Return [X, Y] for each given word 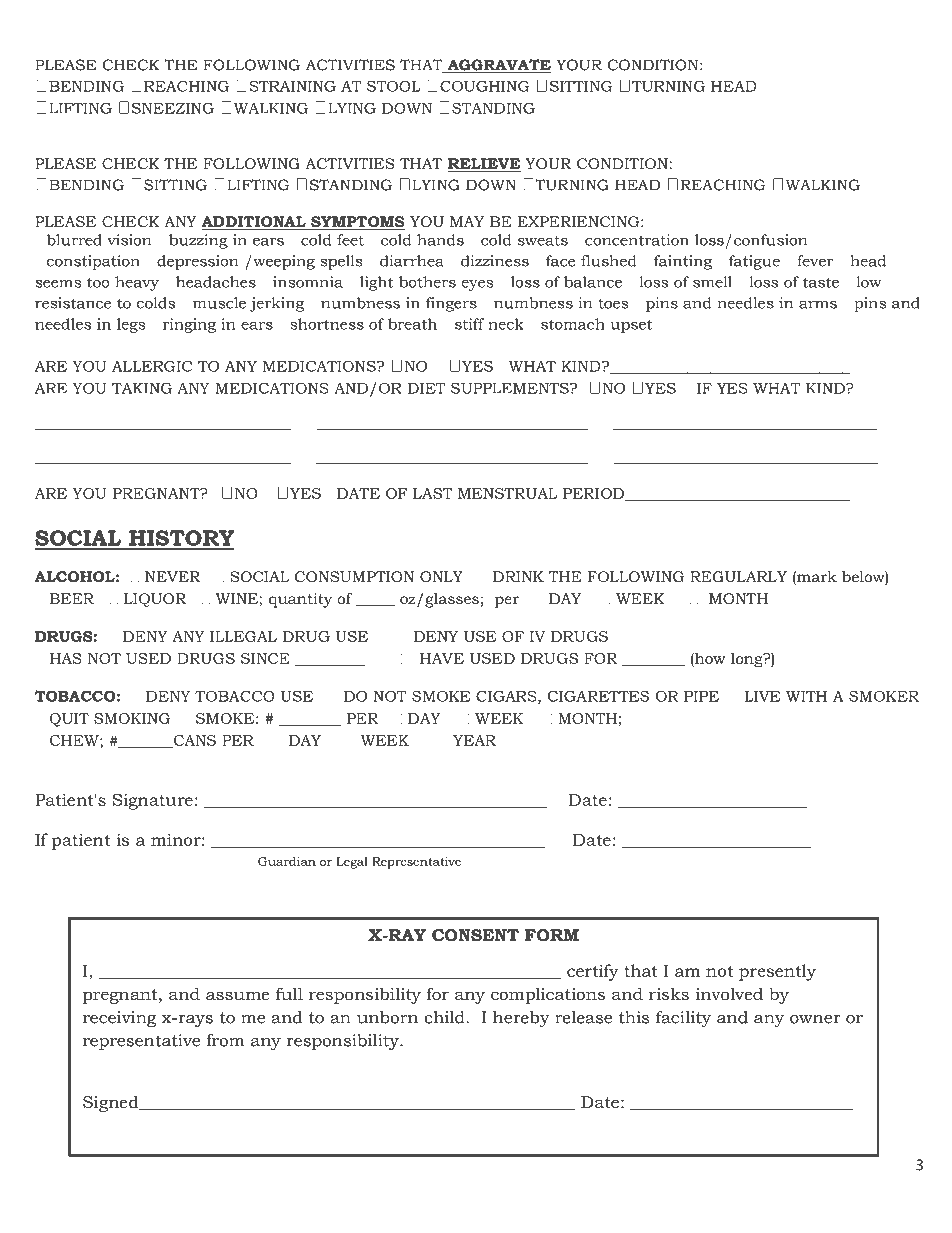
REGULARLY [738, 576]
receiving [119, 1019]
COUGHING [485, 86]
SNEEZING [173, 108]
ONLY [441, 576]
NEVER [172, 576]
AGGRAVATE [498, 66]
